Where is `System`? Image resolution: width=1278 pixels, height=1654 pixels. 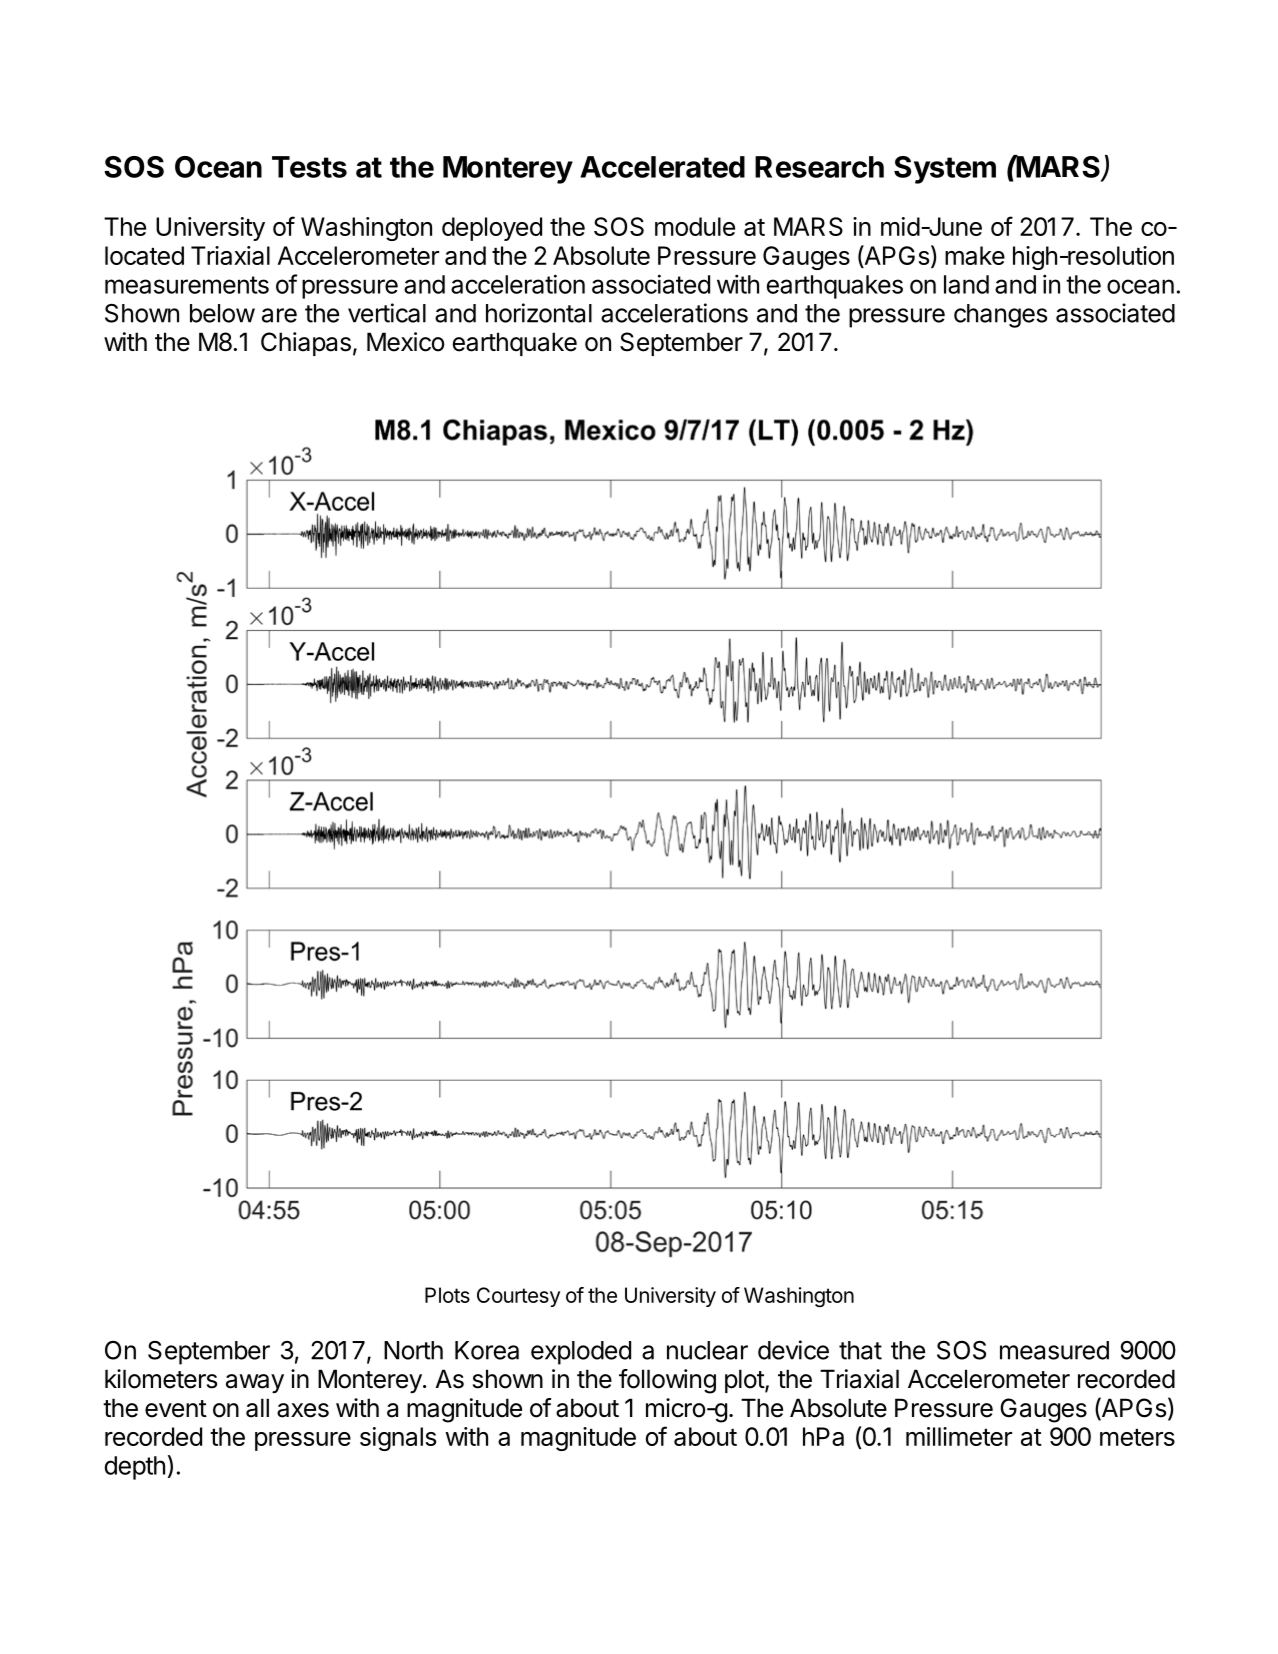 System is located at coordinates (945, 170).
